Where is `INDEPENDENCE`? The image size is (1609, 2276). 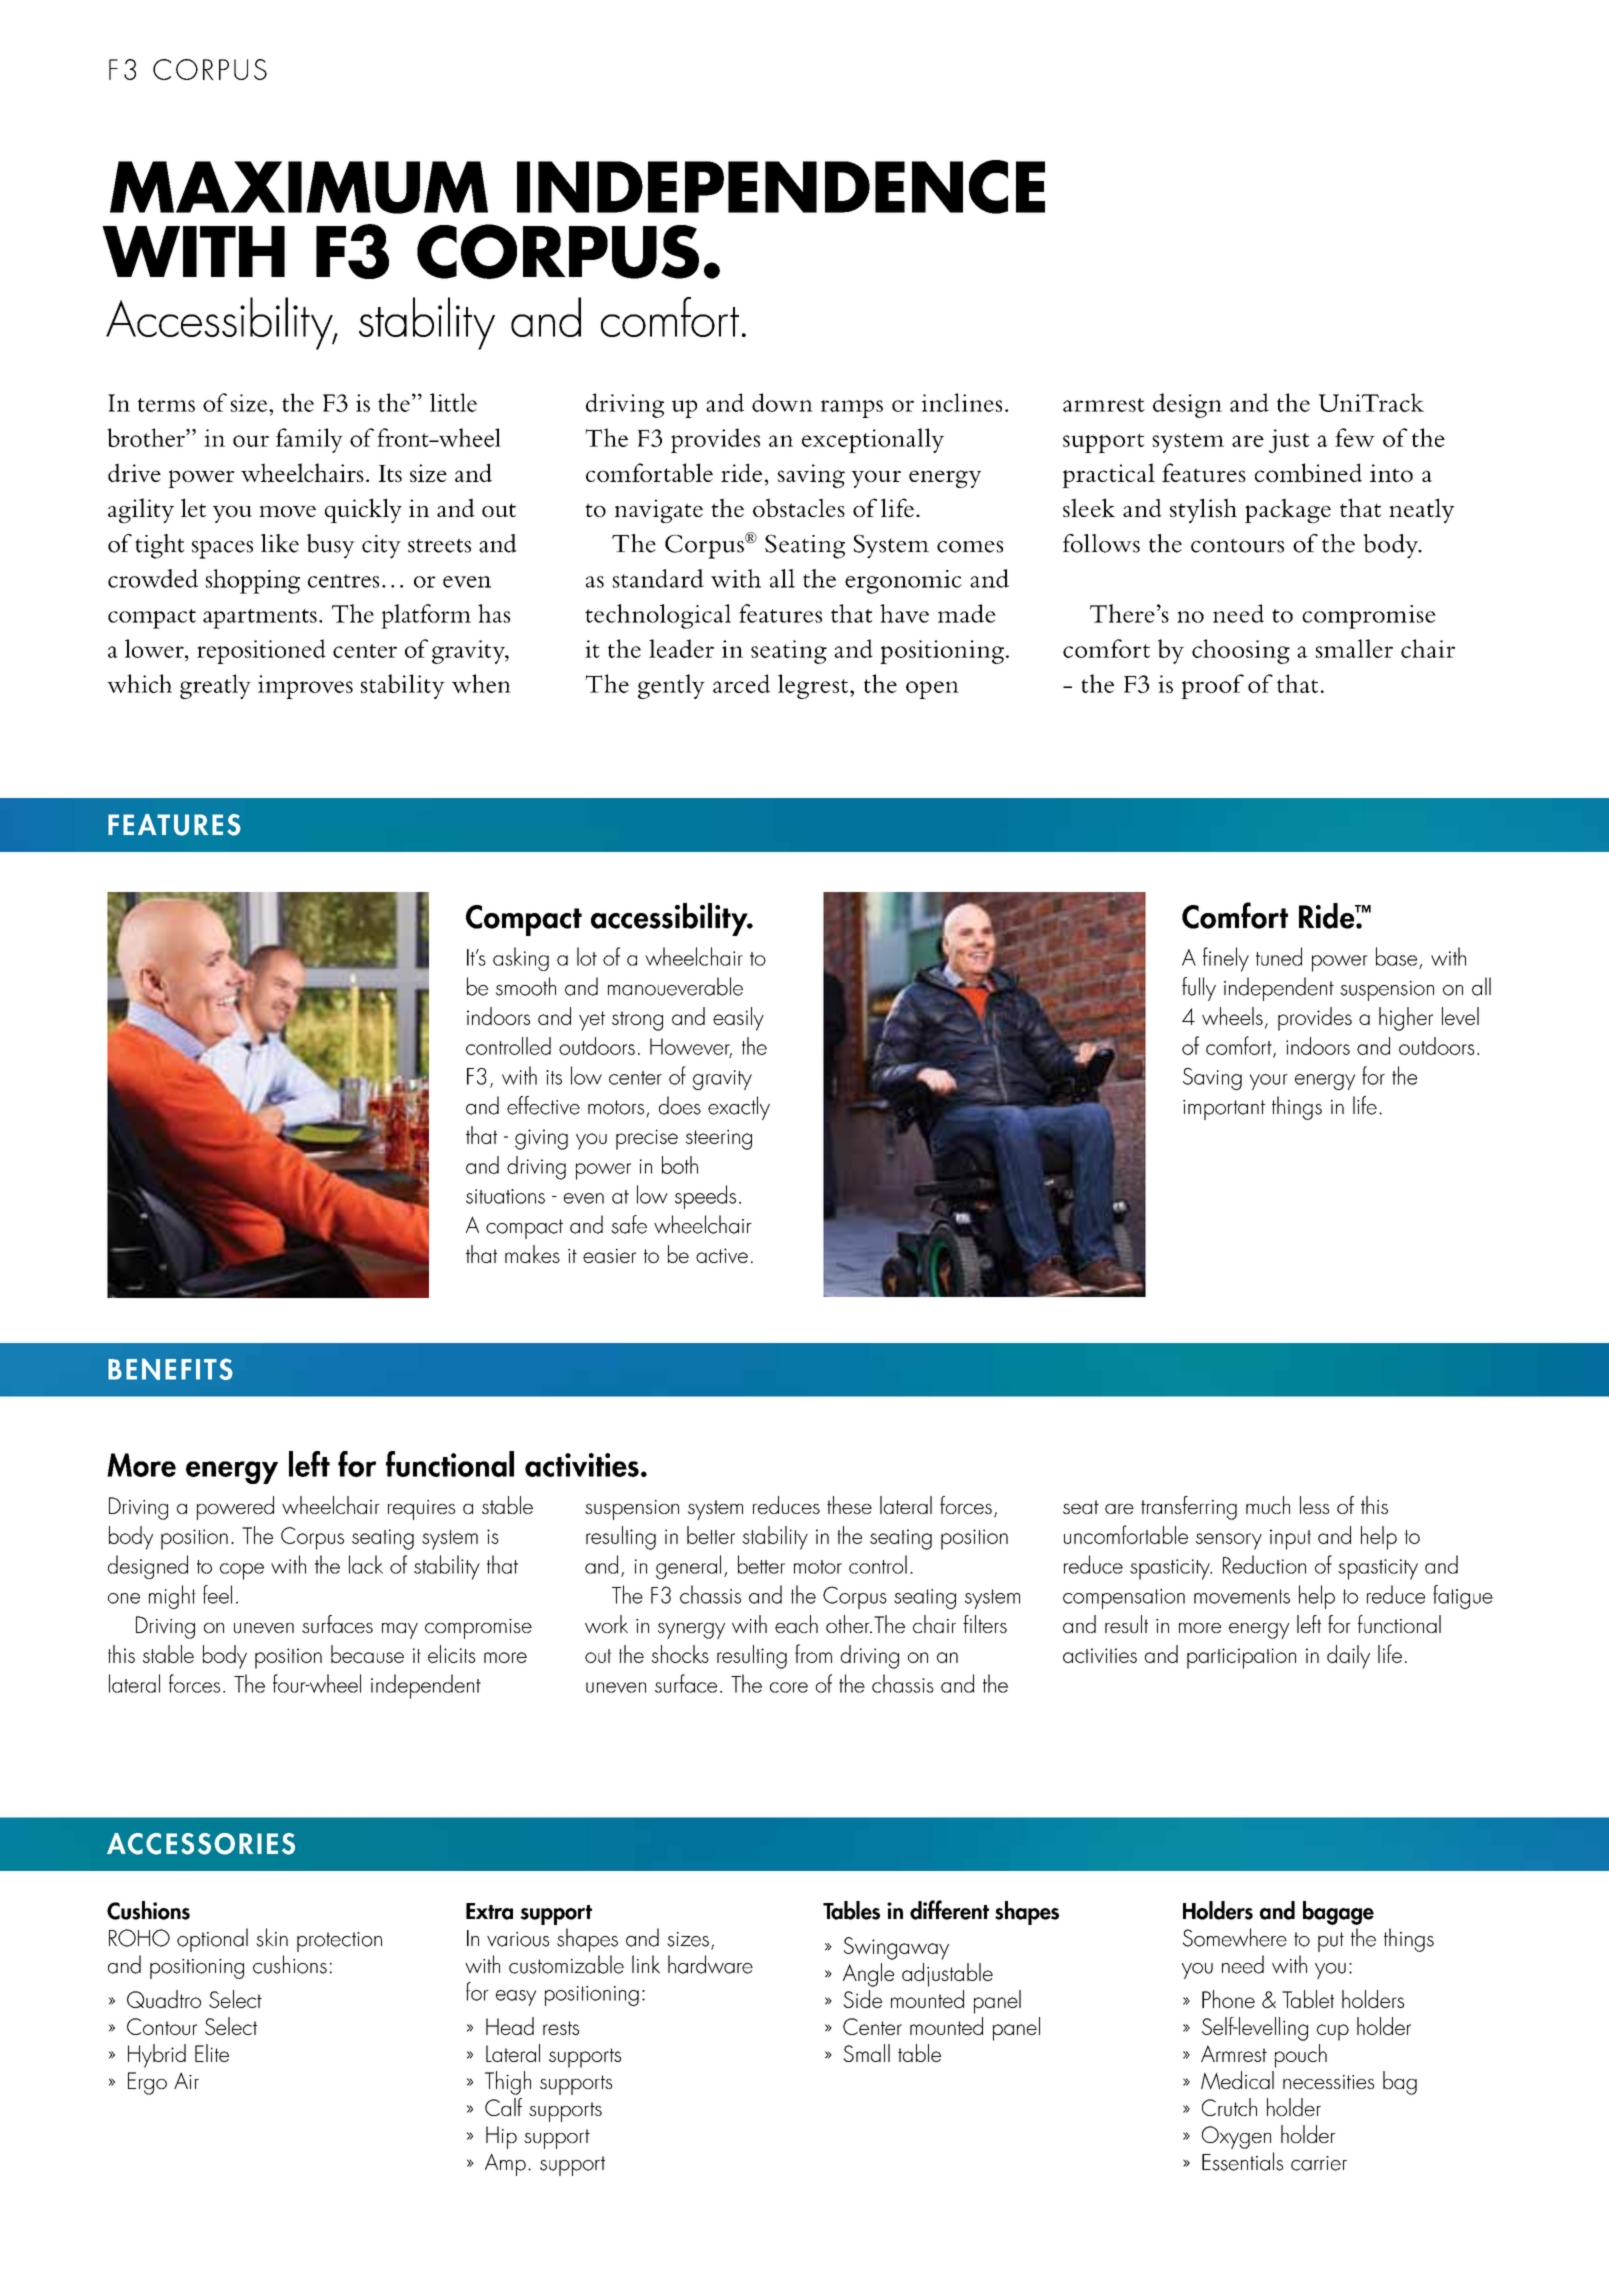
INDEPENDENCE is located at coordinates (781, 187).
